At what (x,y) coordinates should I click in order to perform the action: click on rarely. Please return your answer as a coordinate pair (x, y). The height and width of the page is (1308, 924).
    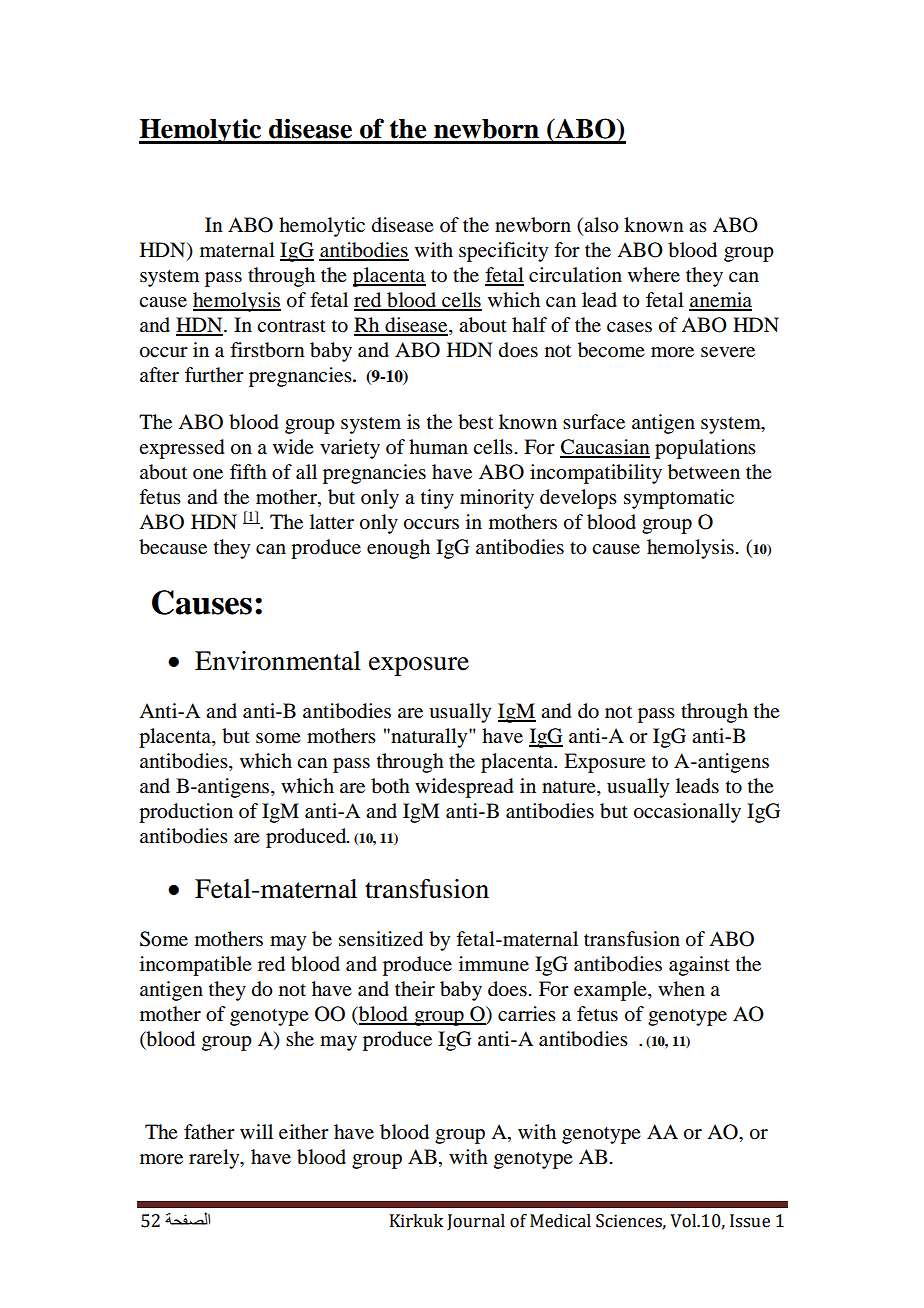
    Looking at the image, I should click on (215, 1159).
